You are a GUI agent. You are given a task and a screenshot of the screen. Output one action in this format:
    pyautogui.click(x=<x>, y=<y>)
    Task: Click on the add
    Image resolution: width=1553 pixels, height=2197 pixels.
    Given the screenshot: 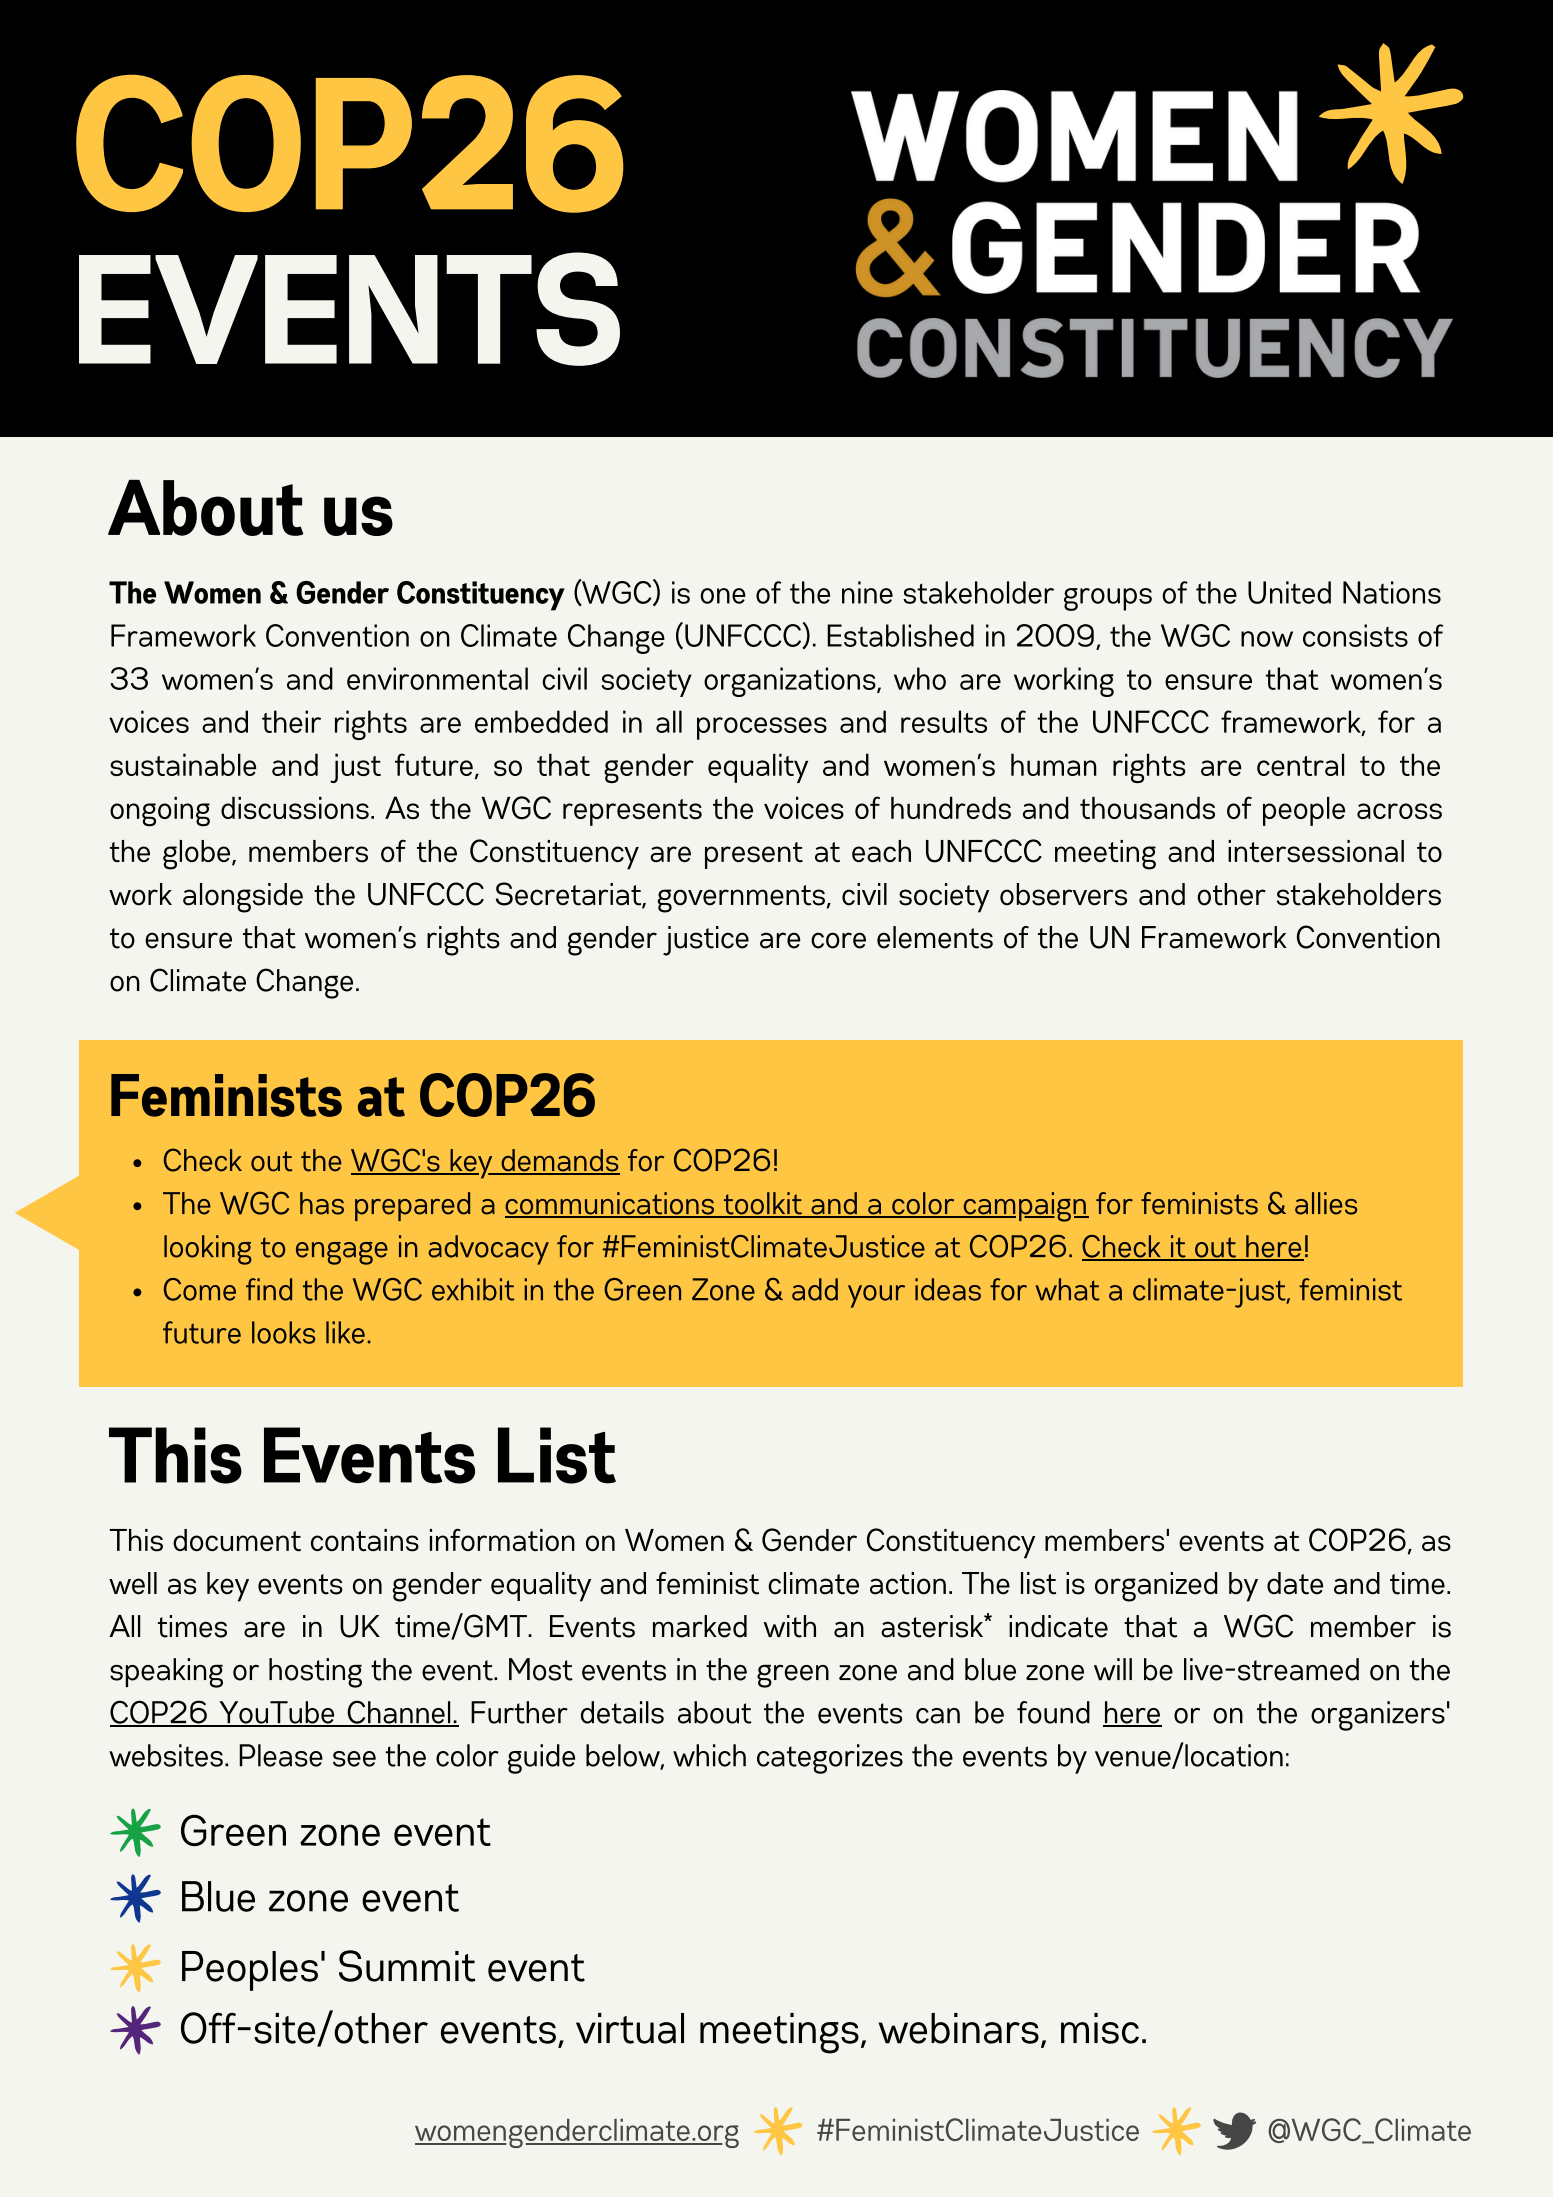 What is the action you would take?
    pyautogui.click(x=815, y=1289)
